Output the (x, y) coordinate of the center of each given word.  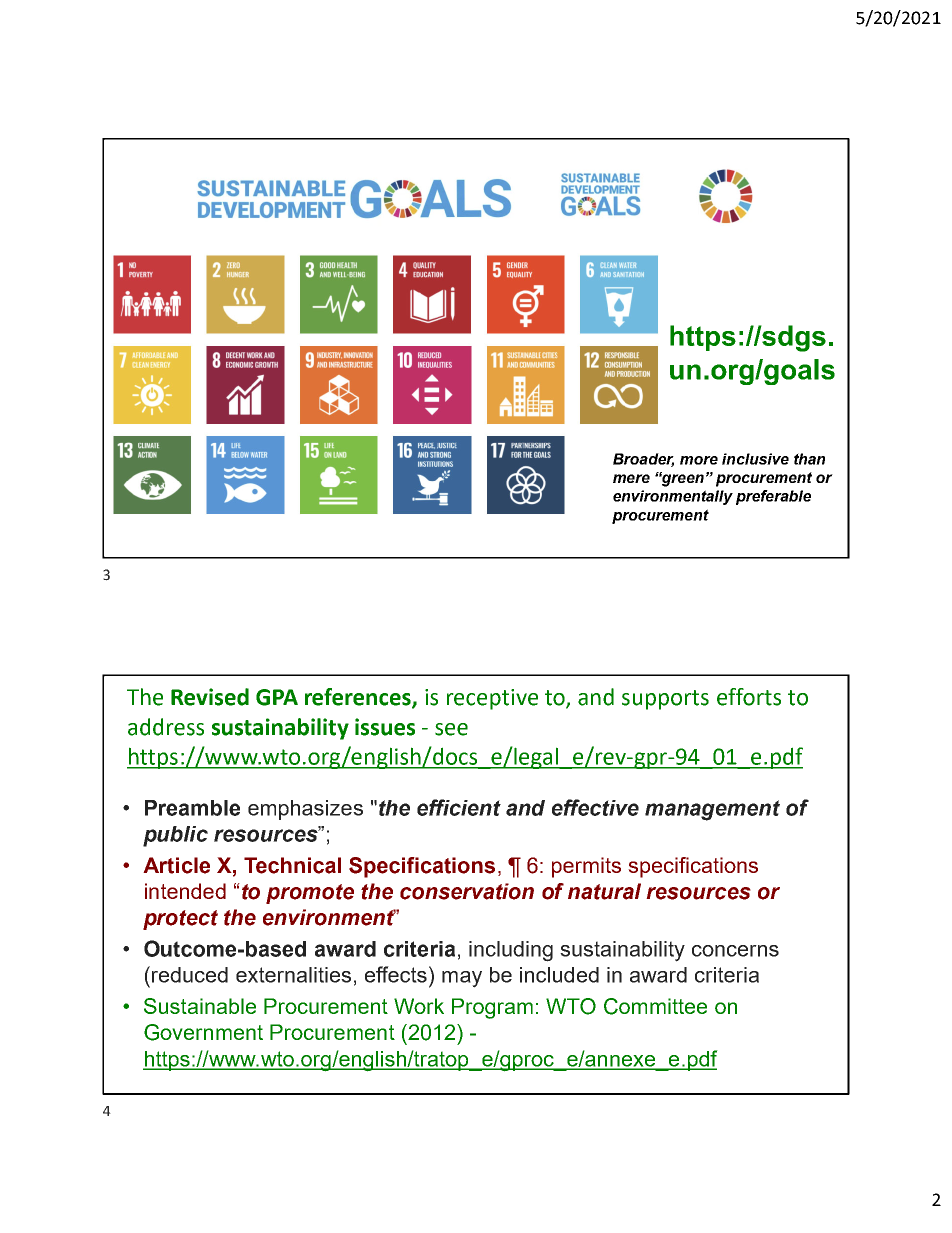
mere (631, 478)
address (166, 727)
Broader (643, 460)
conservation (467, 891)
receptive (492, 699)
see (451, 729)
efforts (749, 697)
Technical (292, 865)
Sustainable (200, 1006)
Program (492, 1008)
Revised (210, 697)
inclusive (755, 459)
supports (665, 700)
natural (604, 891)
